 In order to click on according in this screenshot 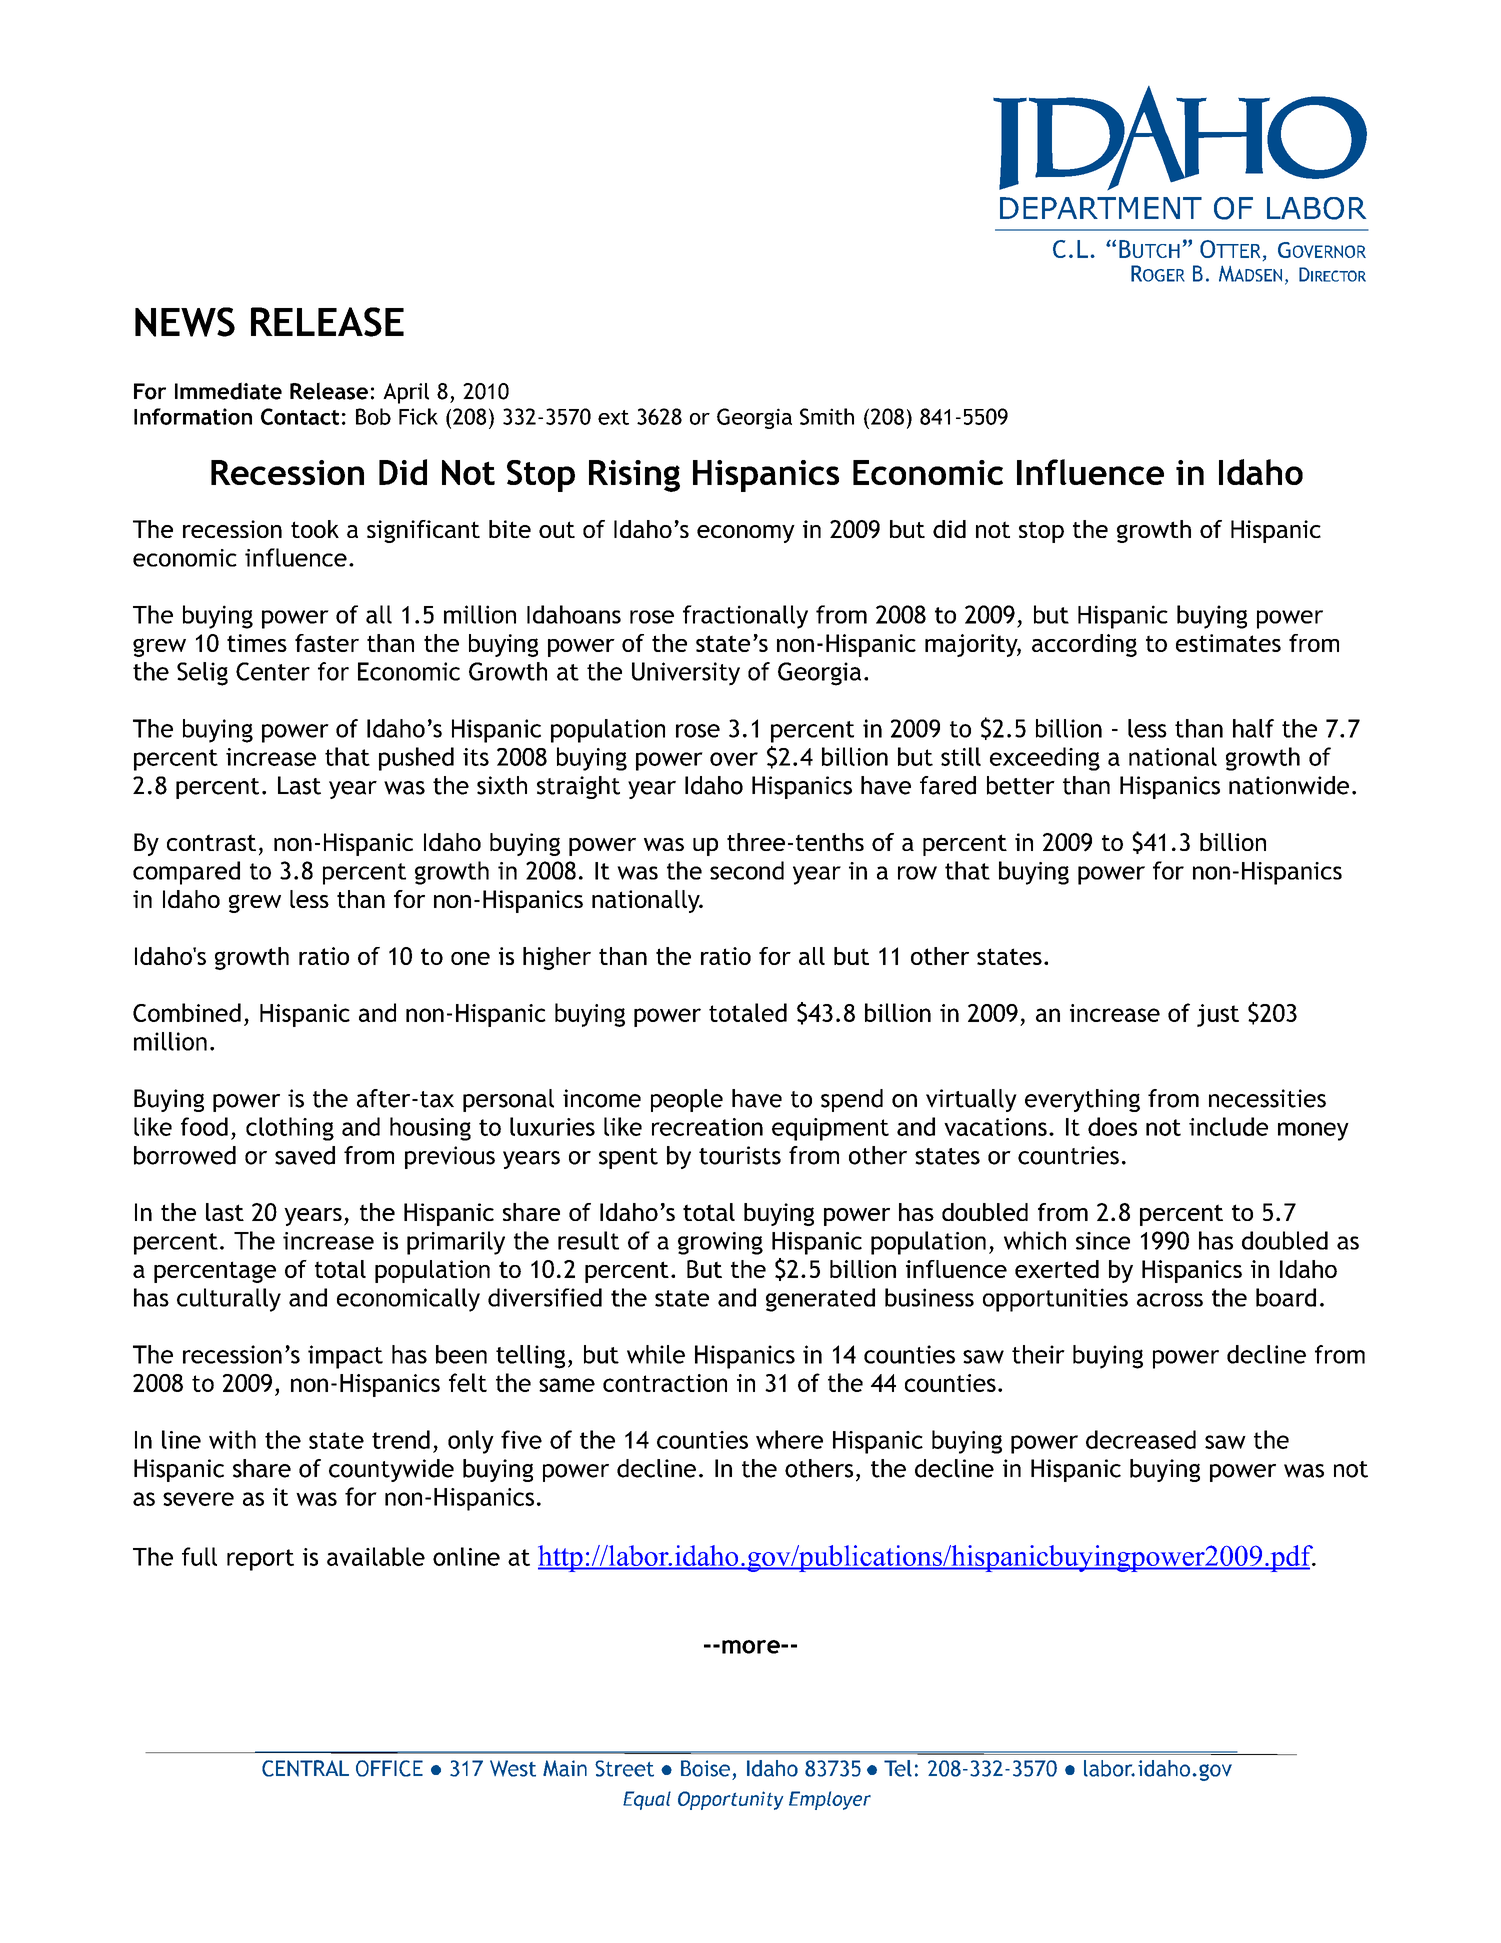, I will do `click(1084, 645)`.
